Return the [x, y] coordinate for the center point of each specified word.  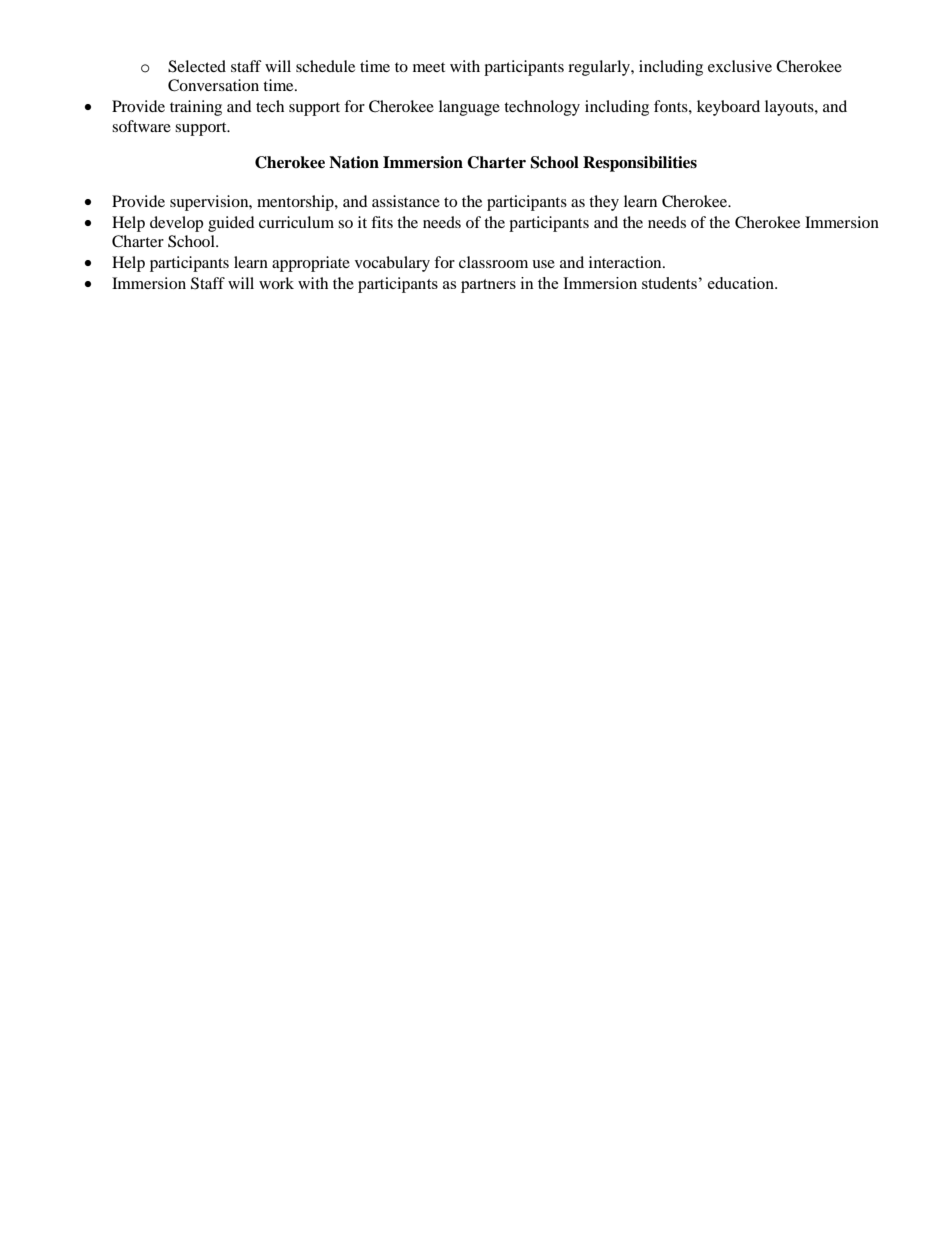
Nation [354, 162]
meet [429, 67]
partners [488, 286]
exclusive [740, 66]
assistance [406, 201]
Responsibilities [640, 164]
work [276, 283]
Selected [197, 66]
